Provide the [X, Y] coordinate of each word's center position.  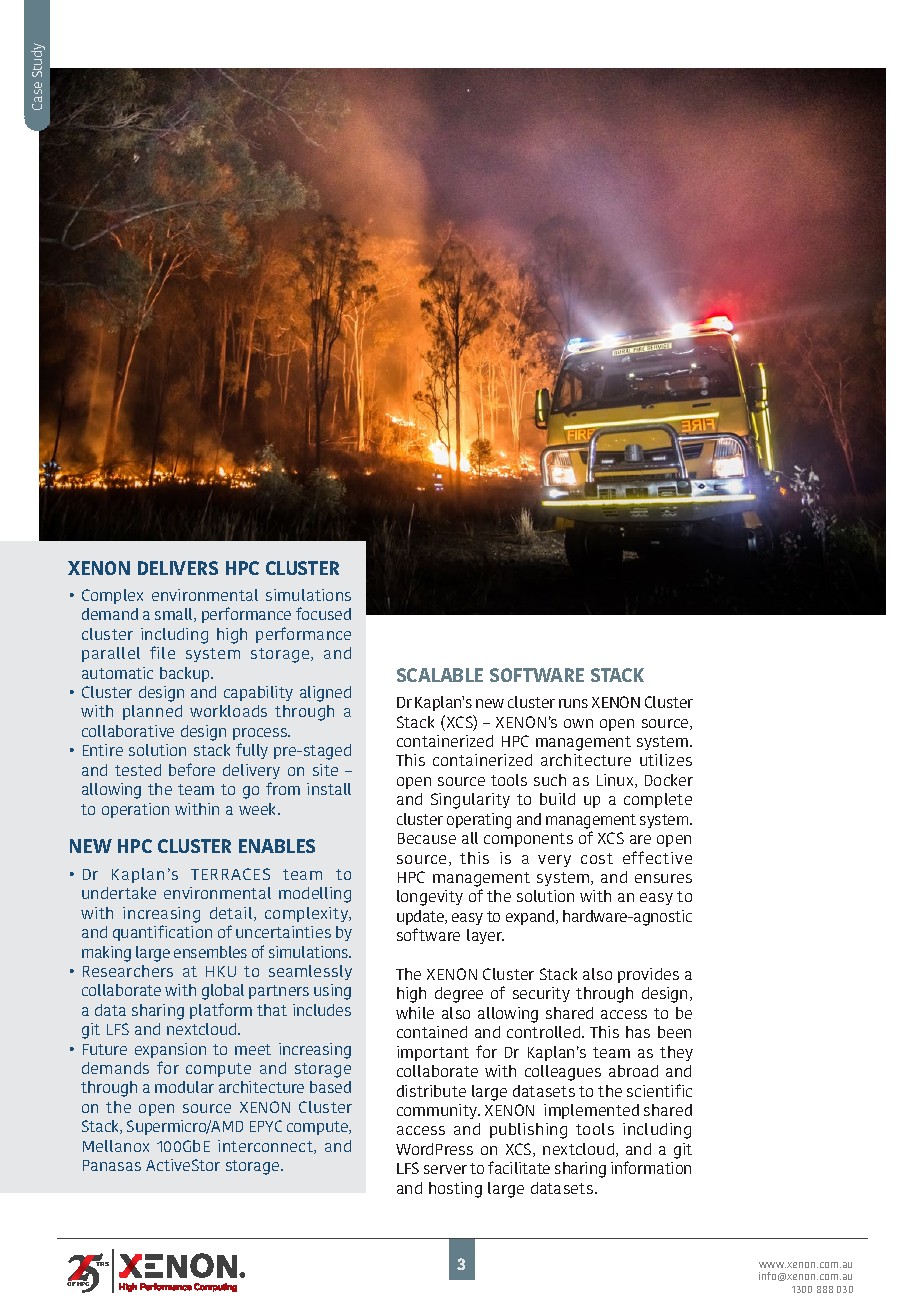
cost [597, 858]
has [638, 1032]
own [578, 723]
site [325, 770]
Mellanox [116, 1146]
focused [323, 613]
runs [573, 703]
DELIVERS [178, 568]
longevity [430, 898]
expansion [170, 1050]
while [415, 1013]
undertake [119, 893]
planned [152, 712]
